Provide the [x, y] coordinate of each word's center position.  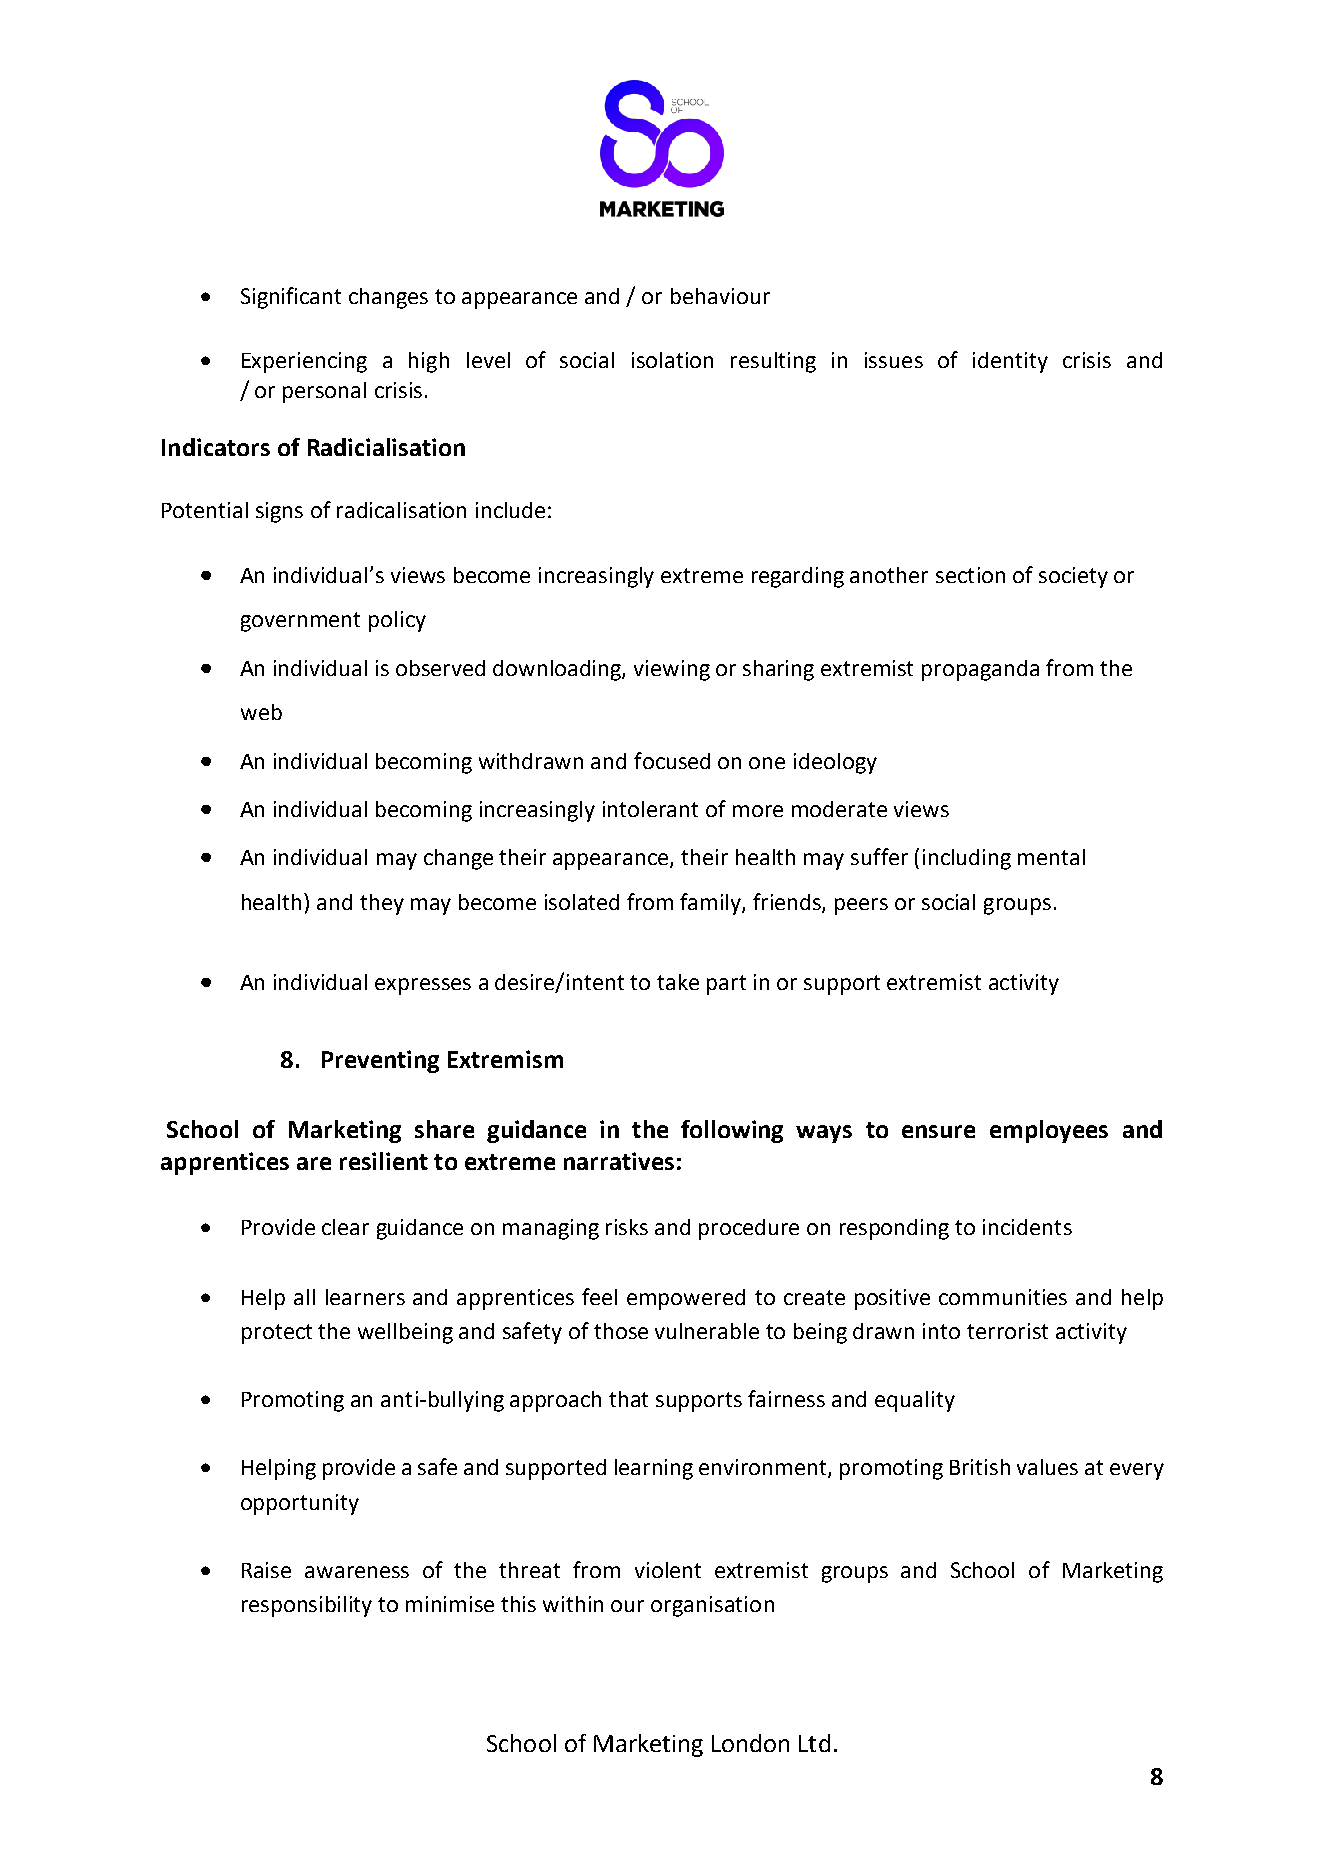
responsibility [307, 1606]
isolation [672, 360]
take [678, 982]
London [750, 1743]
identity [1010, 362]
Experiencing [304, 362]
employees [1049, 1131]
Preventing [380, 1061]
